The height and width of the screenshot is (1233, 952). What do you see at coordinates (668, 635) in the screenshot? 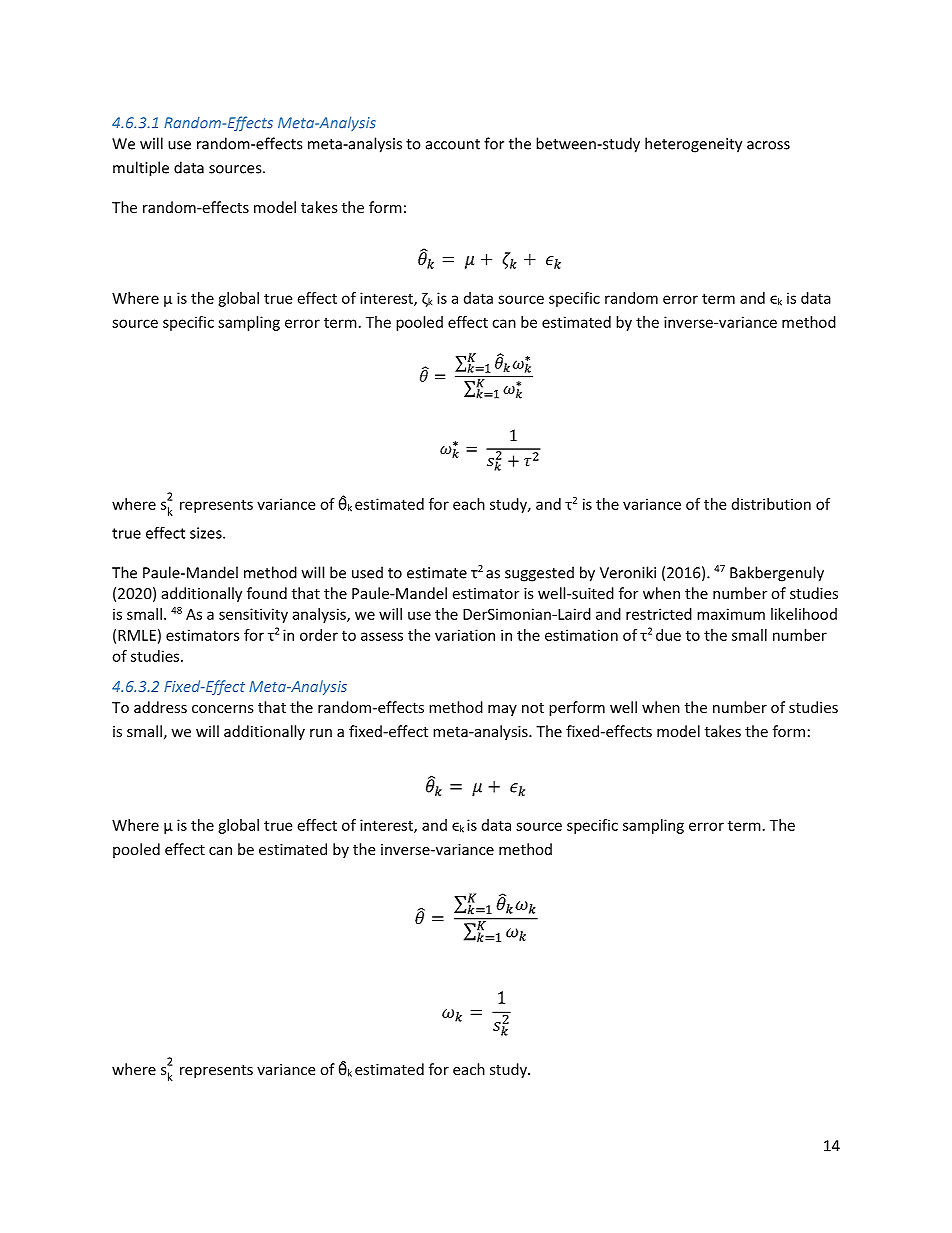
I see `due` at bounding box center [668, 635].
